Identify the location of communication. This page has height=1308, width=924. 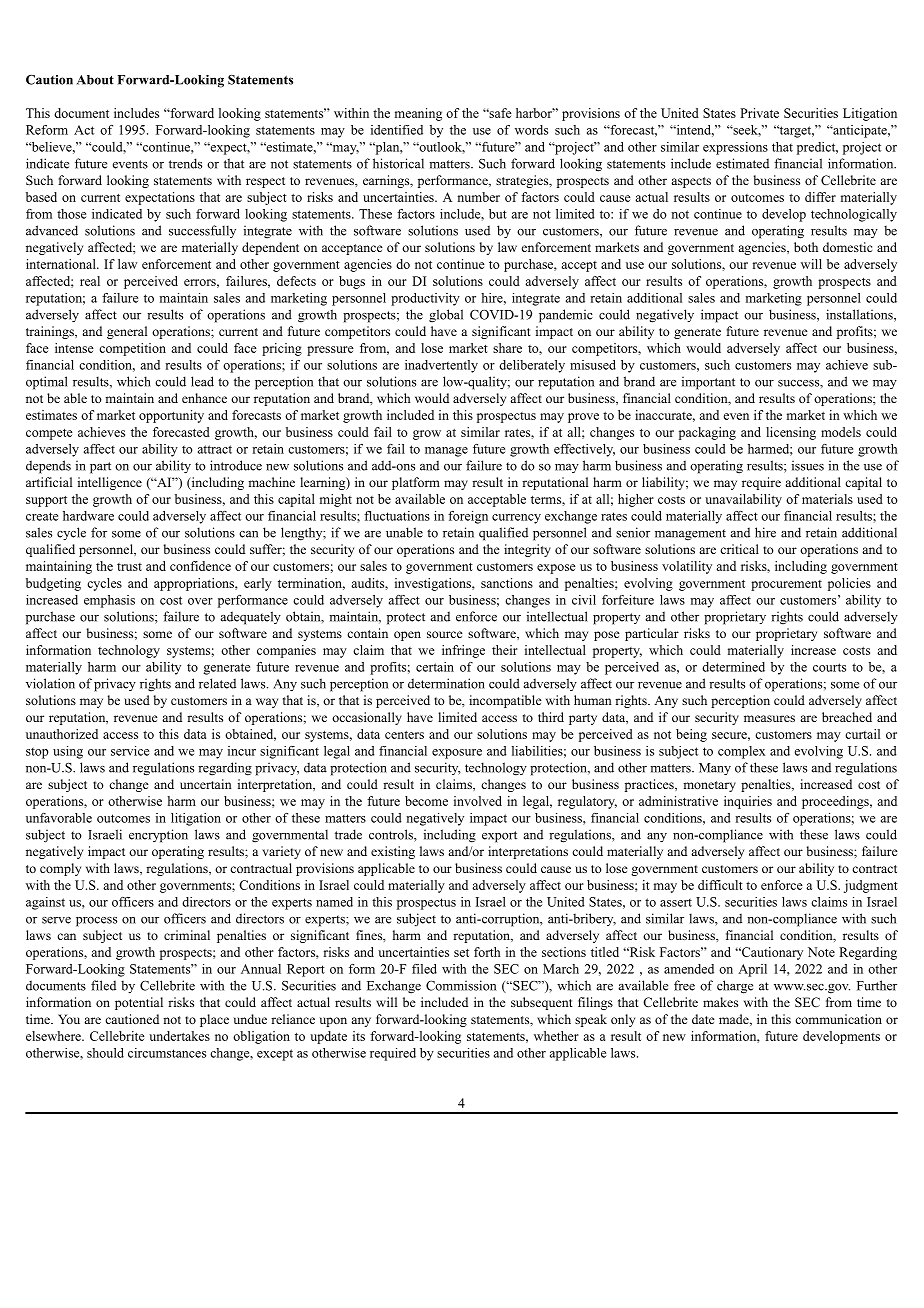
(838, 1019).
